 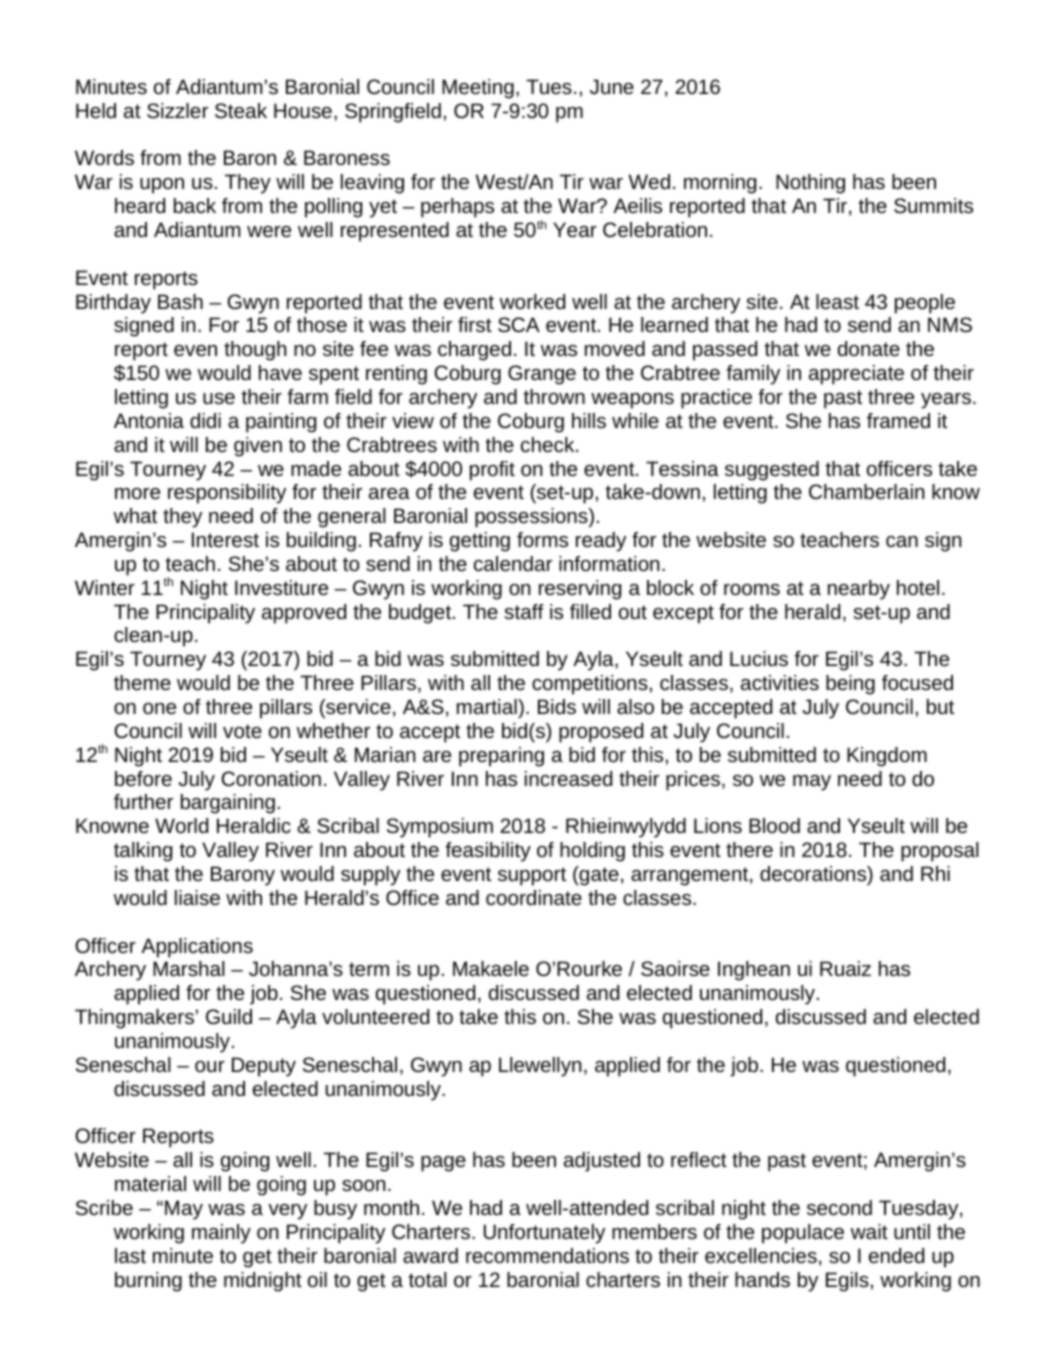 What do you see at coordinates (557, 706) in the document?
I see `Bids` at bounding box center [557, 706].
